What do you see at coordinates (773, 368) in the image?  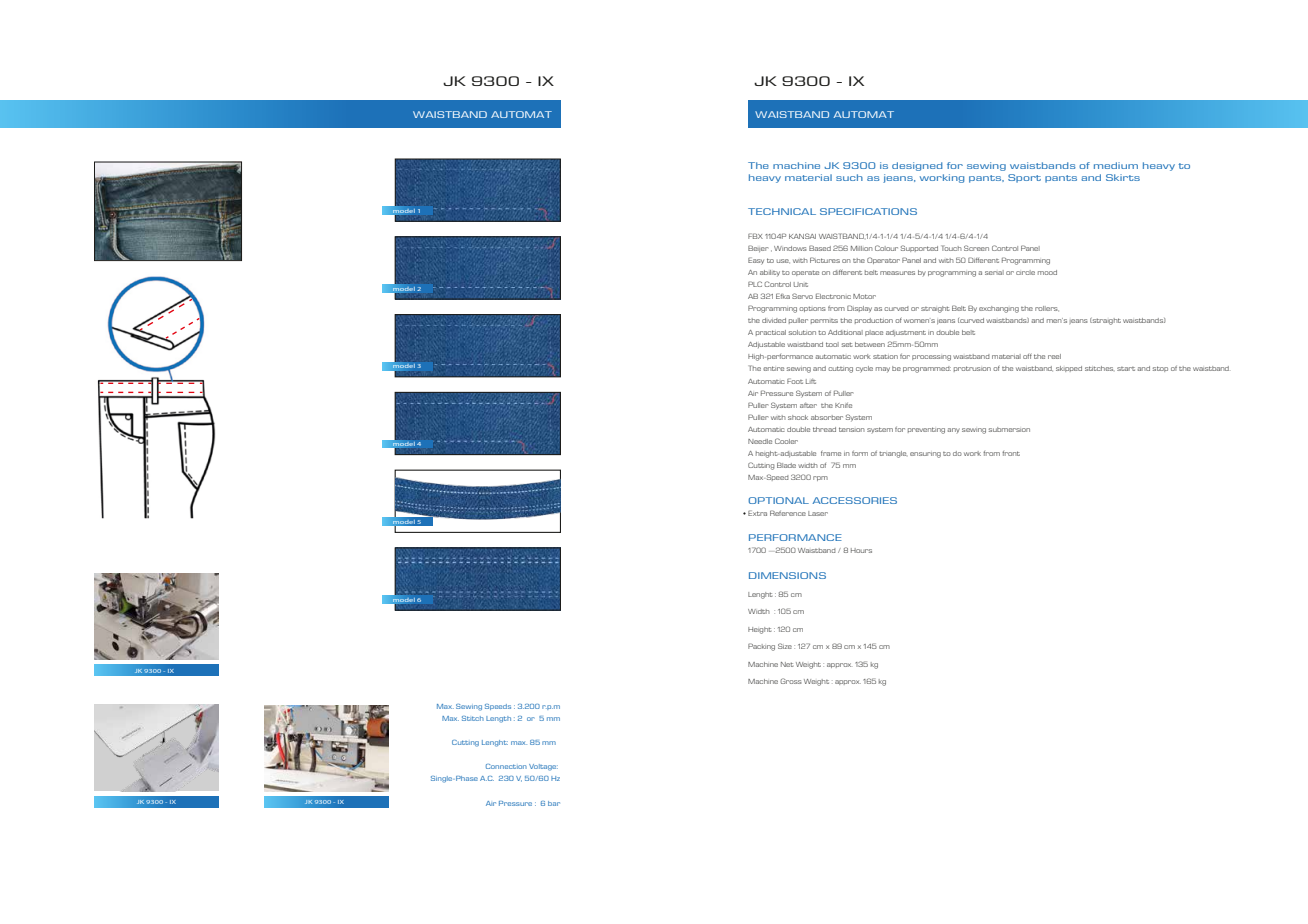 I see `entire` at bounding box center [773, 368].
